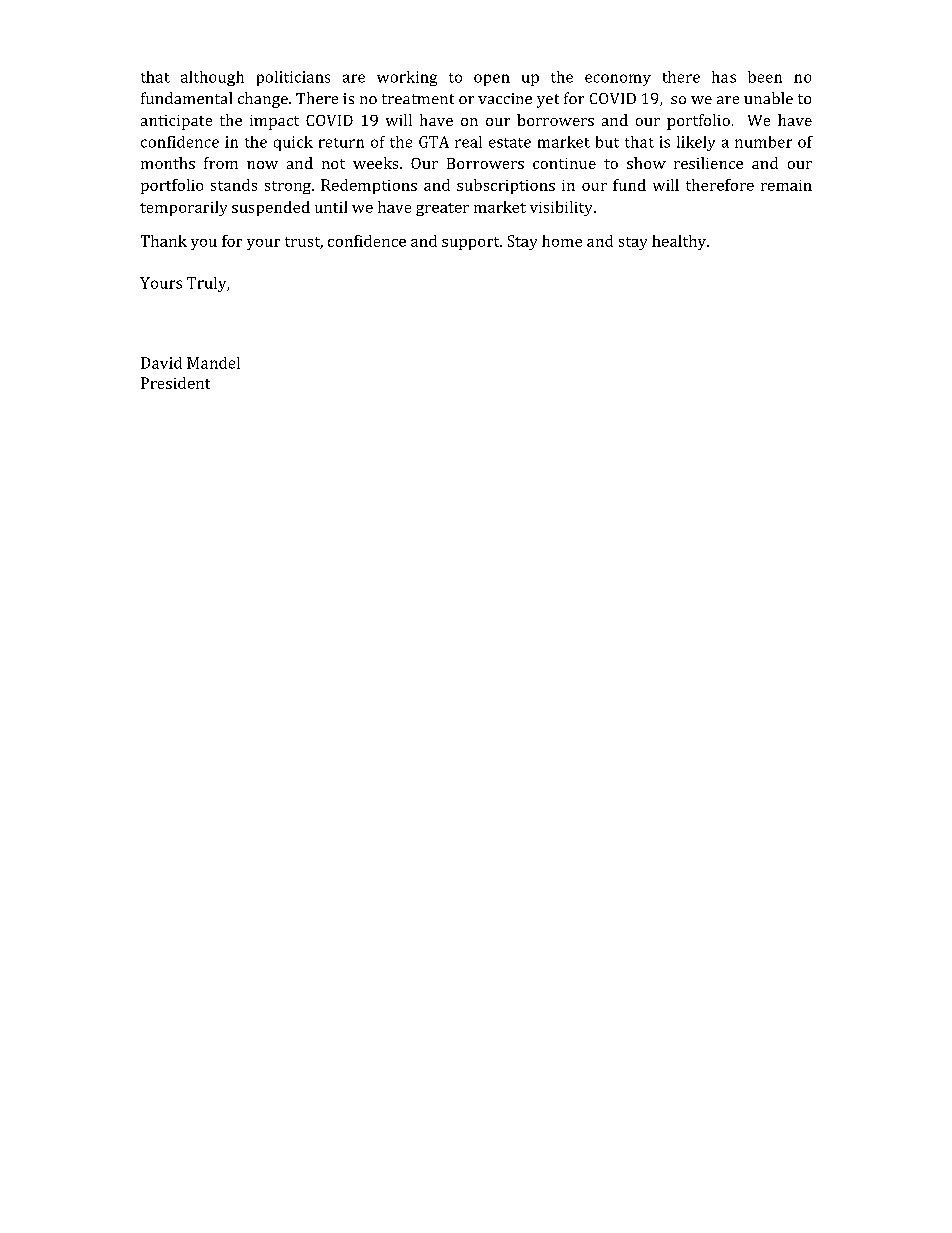 The image size is (952, 1233). Describe the element at coordinates (208, 284) in the screenshot. I see `Truly` at that location.
